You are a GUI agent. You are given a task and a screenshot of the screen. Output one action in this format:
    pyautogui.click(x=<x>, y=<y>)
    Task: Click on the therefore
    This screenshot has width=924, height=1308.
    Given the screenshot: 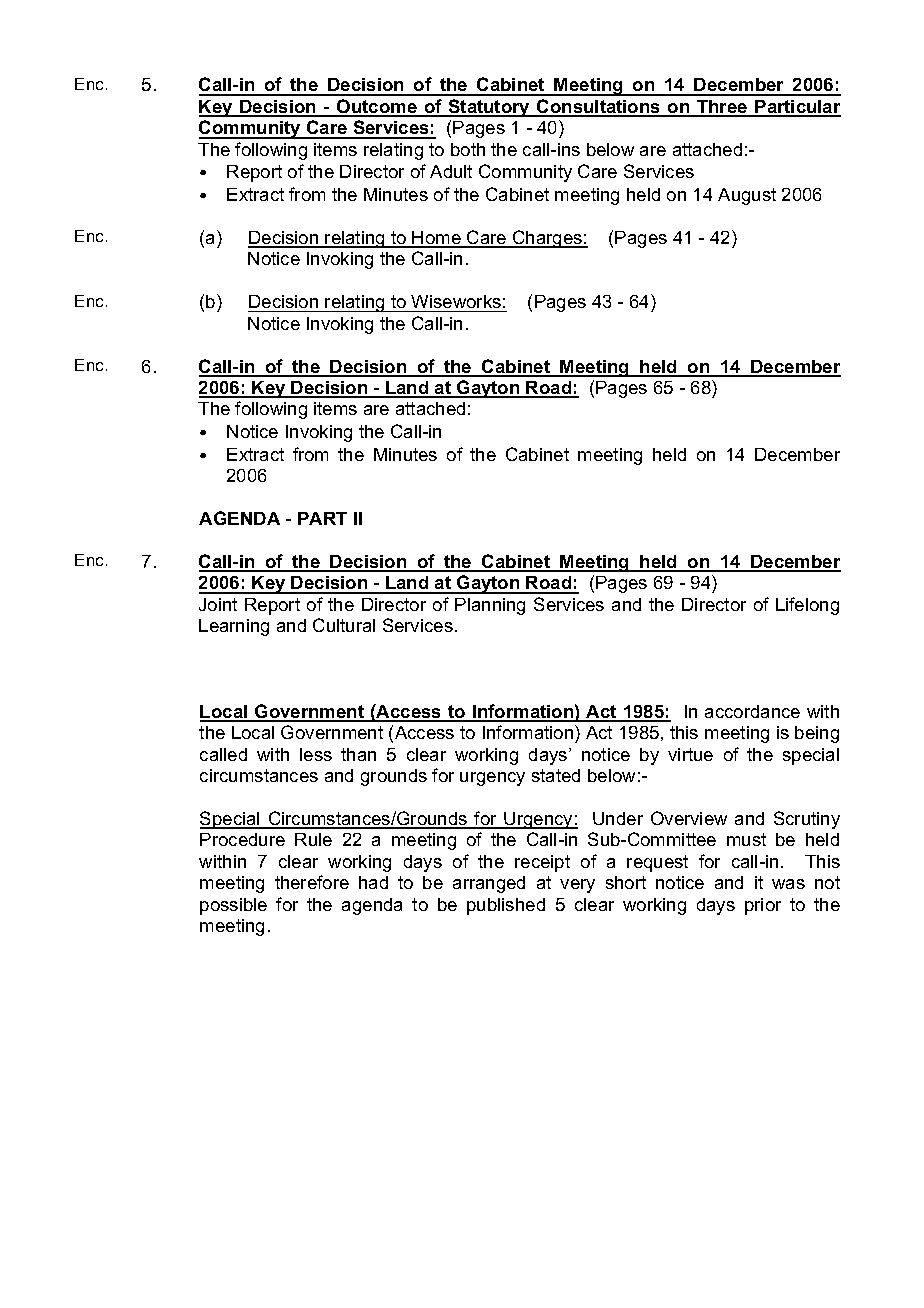 What is the action you would take?
    pyautogui.click(x=312, y=882)
